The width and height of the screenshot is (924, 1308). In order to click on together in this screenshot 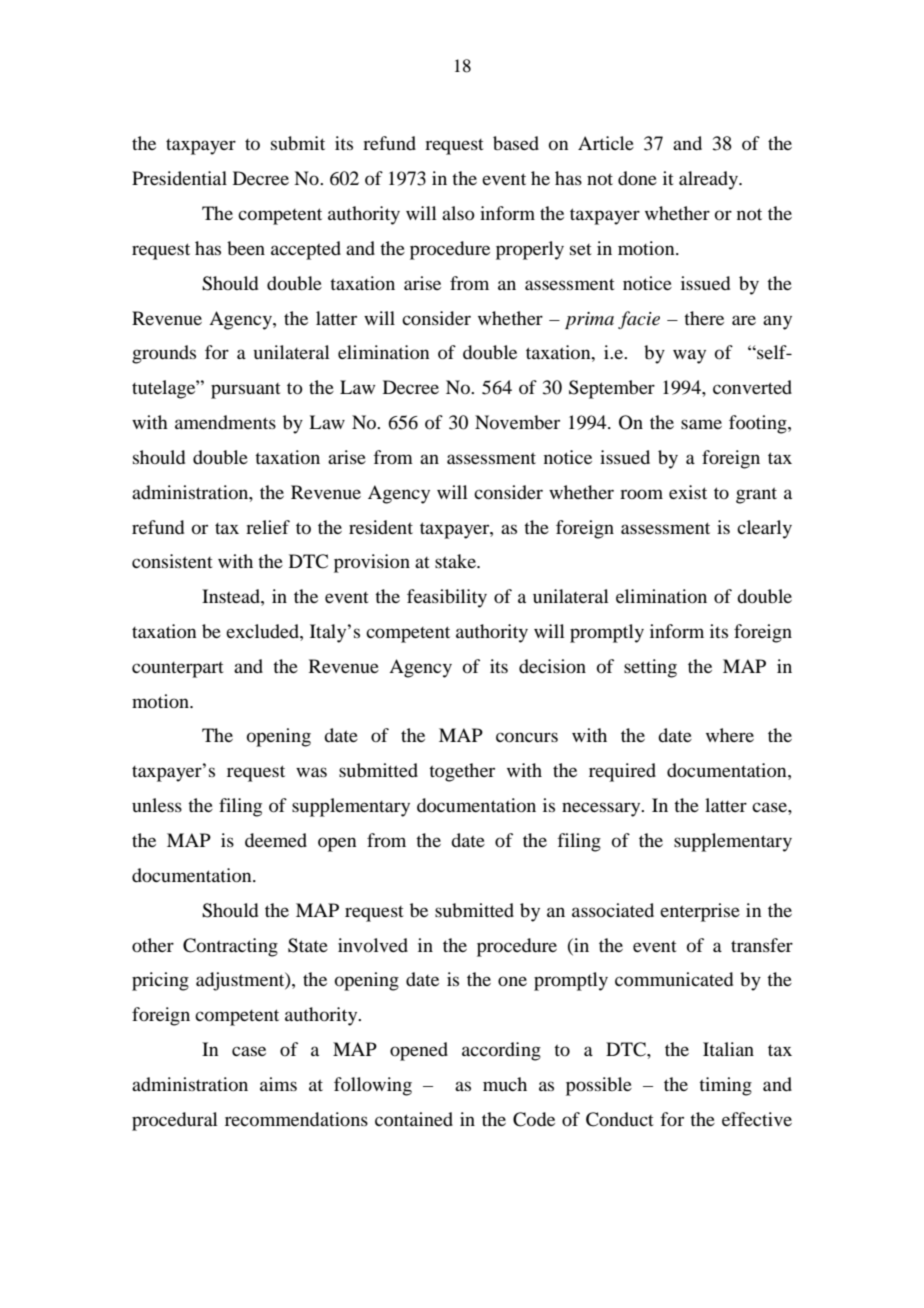, I will do `click(462, 772)`.
